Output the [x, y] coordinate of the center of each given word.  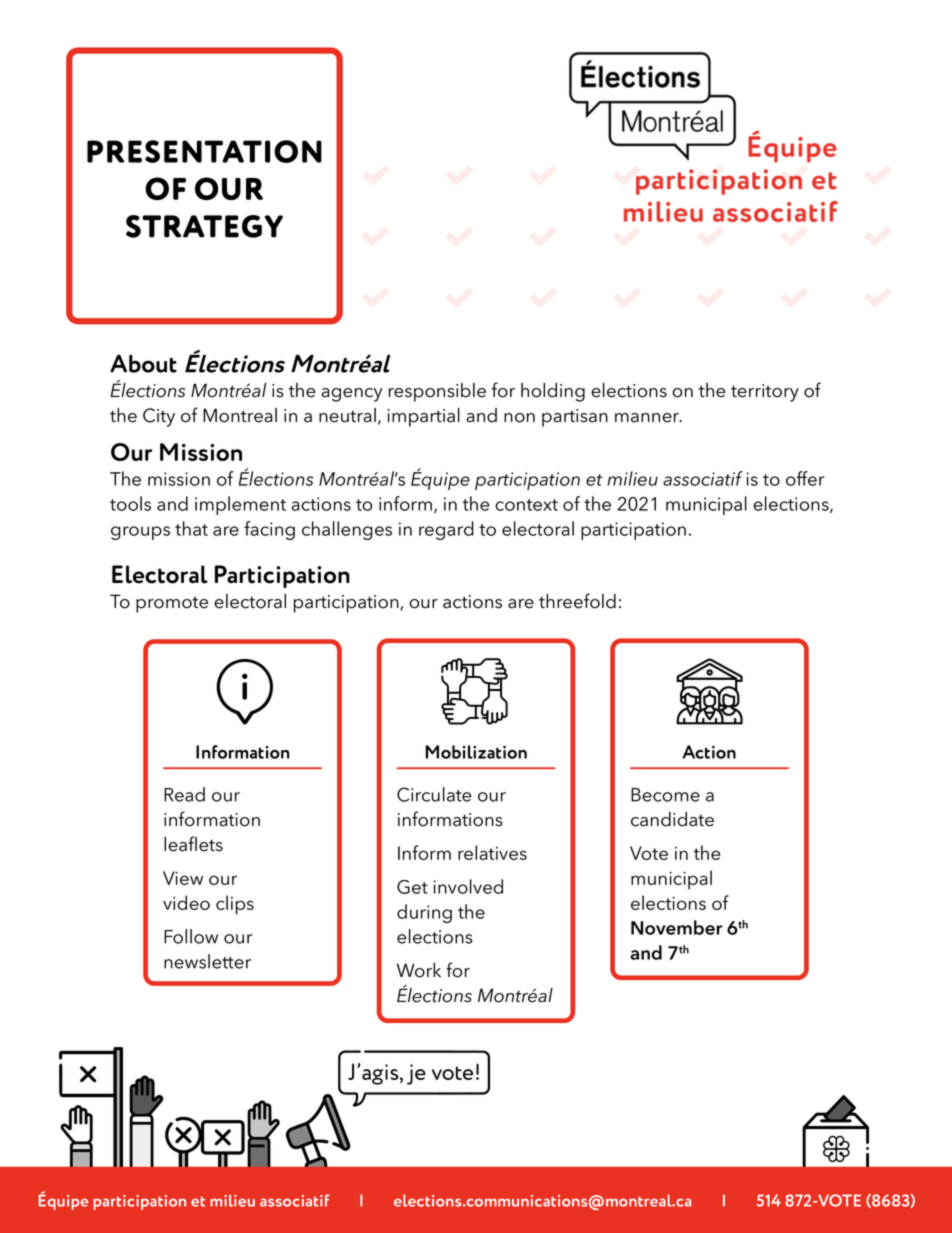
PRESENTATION [204, 151]
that [191, 528]
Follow [191, 936]
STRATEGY [204, 226]
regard [446, 530]
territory [765, 393]
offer [805, 478]
